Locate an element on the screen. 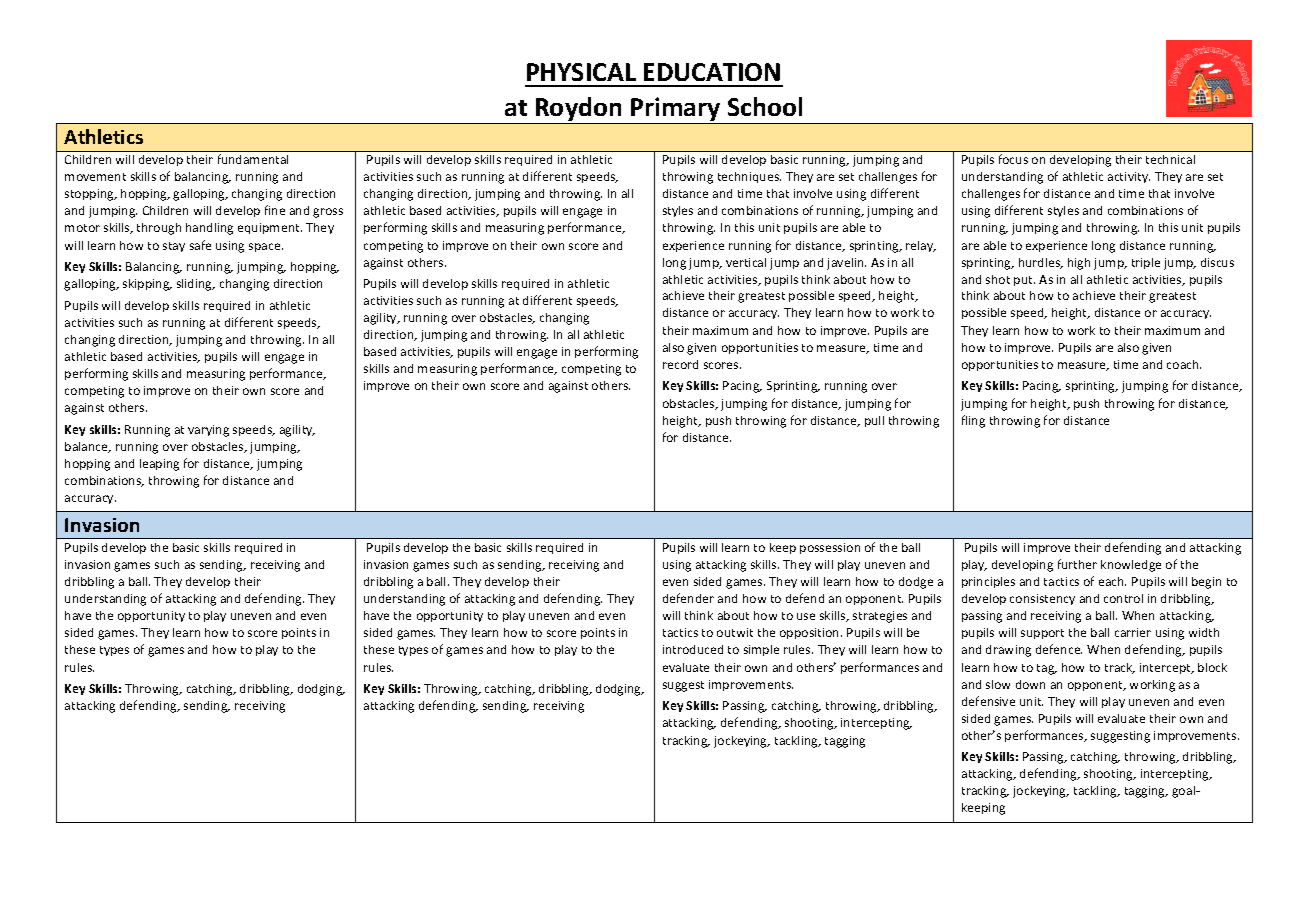  vertical is located at coordinates (746, 262).
